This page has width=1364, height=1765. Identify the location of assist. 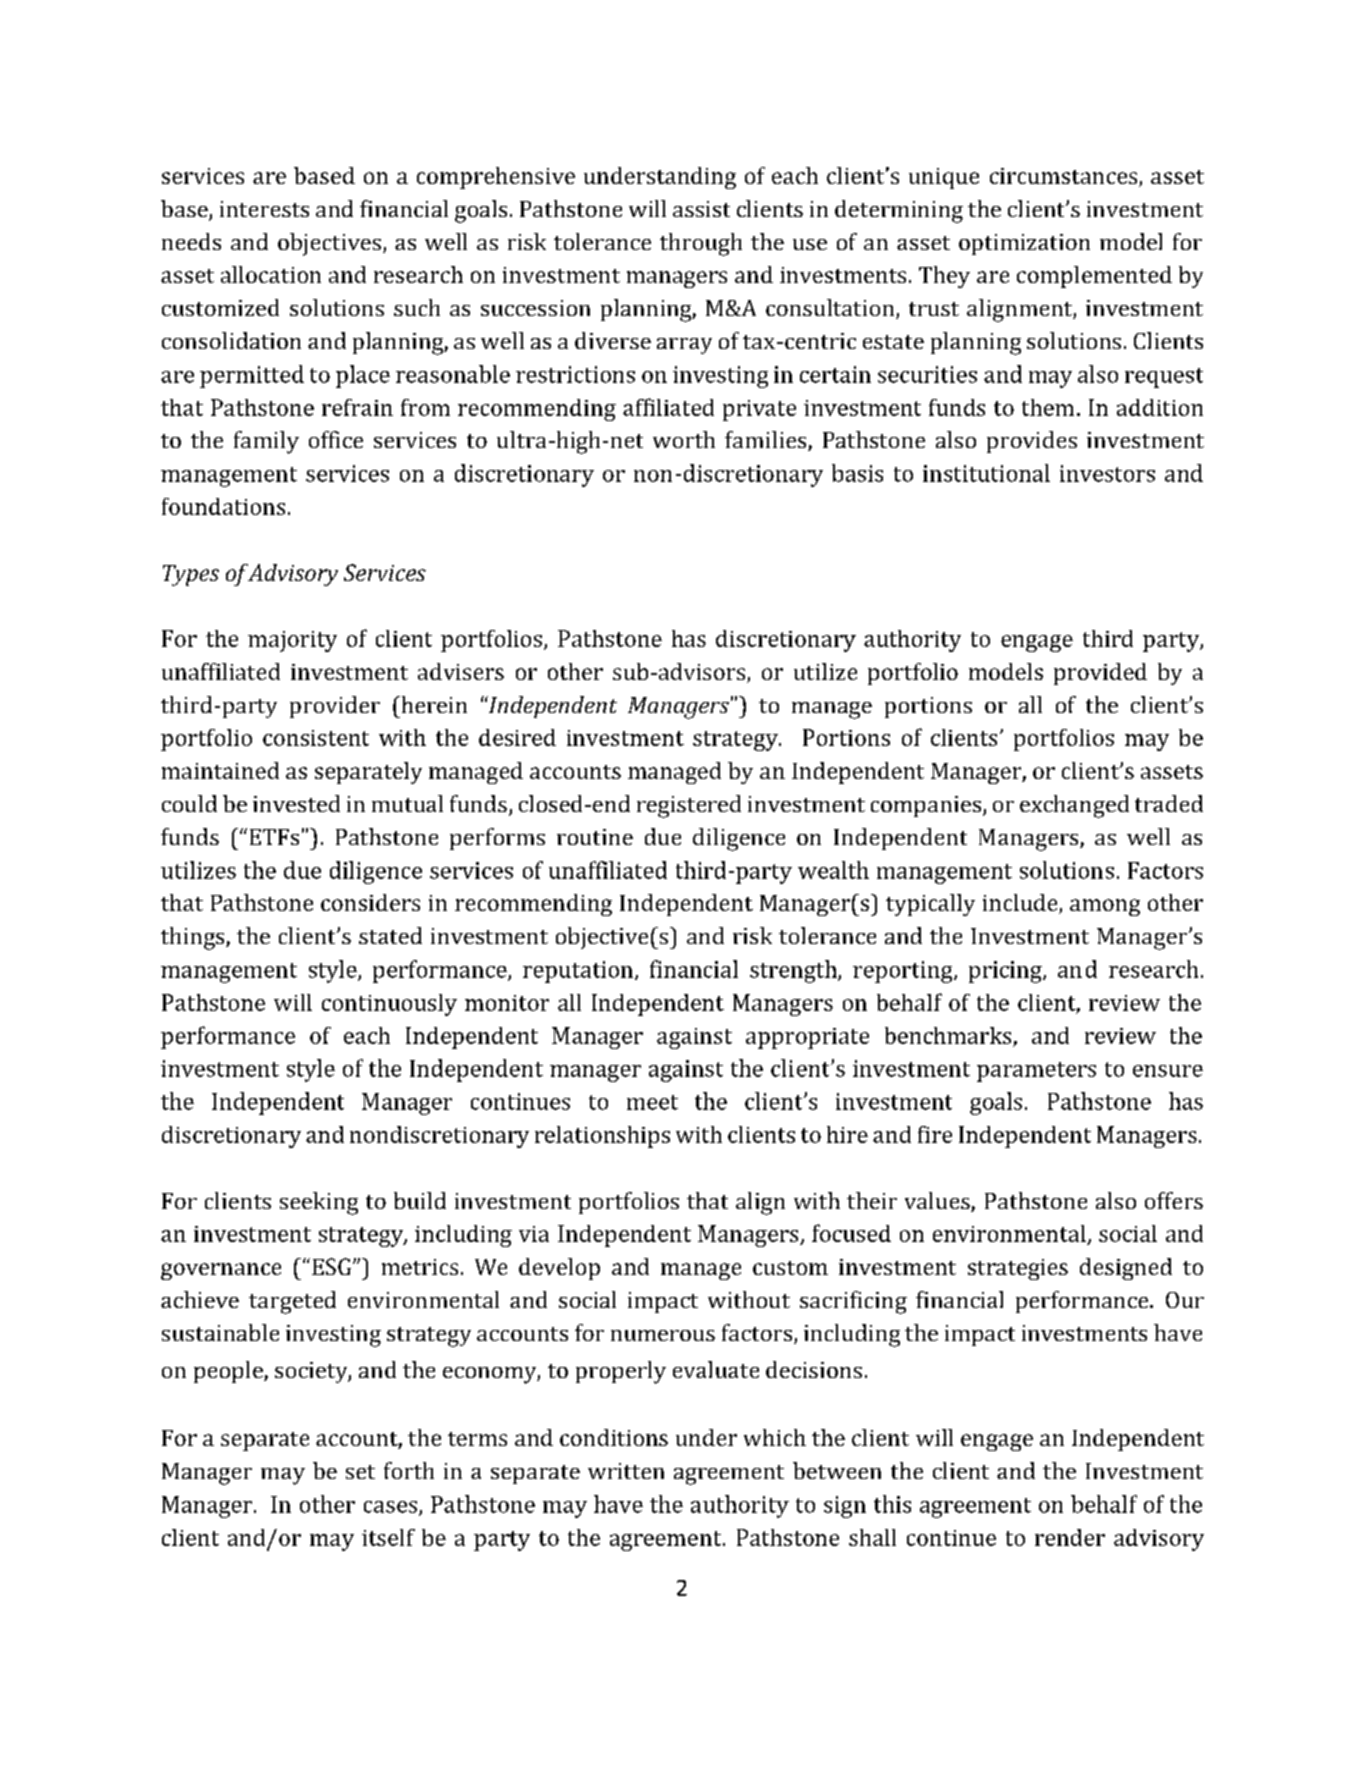
(701, 209).
